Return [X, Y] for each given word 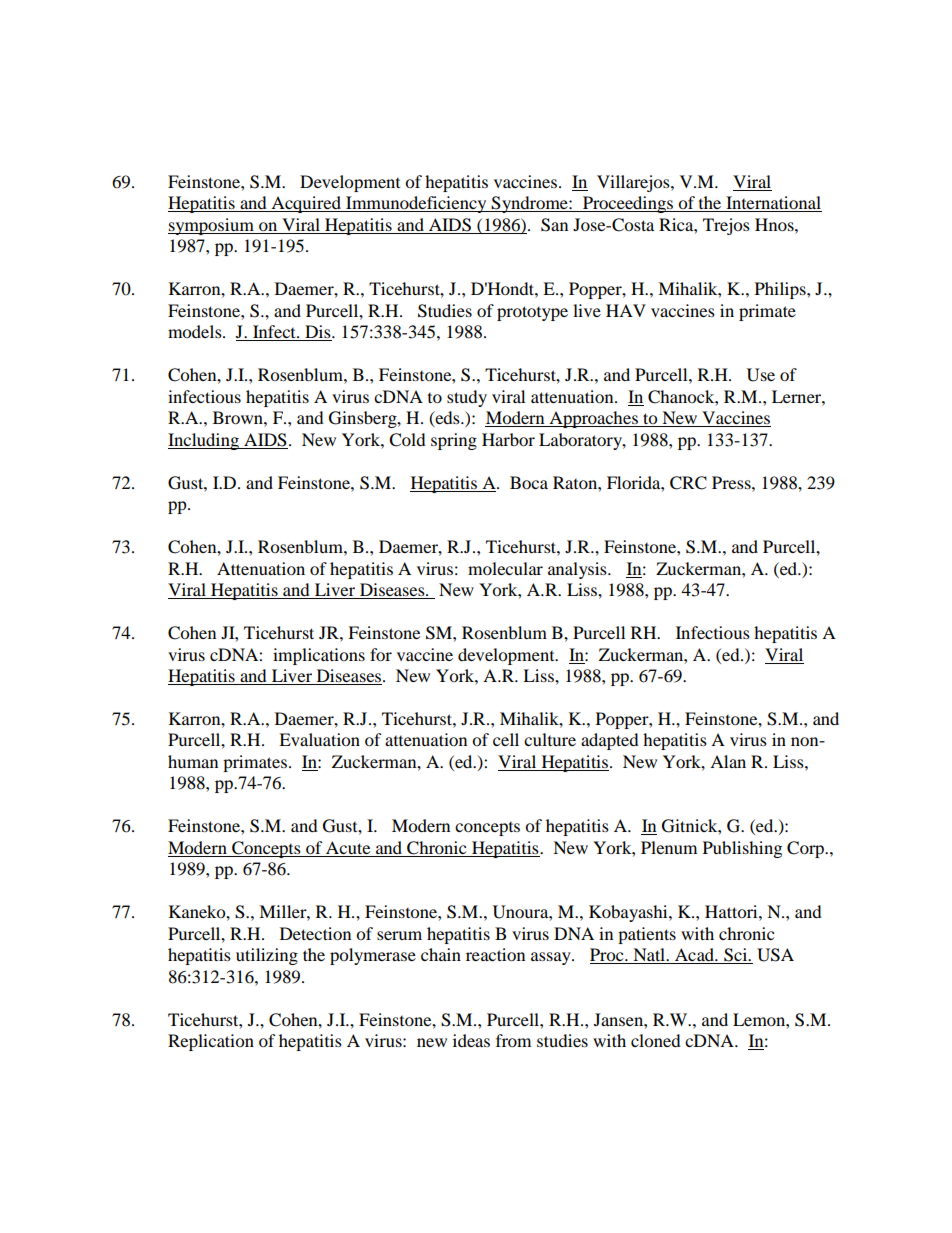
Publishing [742, 849]
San [554, 225]
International [773, 204]
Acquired [306, 204]
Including [204, 441]
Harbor [508, 439]
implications [319, 656]
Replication [211, 1042]
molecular [505, 568]
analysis [578, 570]
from [513, 1040]
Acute [348, 849]
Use [761, 375]
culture [550, 739]
